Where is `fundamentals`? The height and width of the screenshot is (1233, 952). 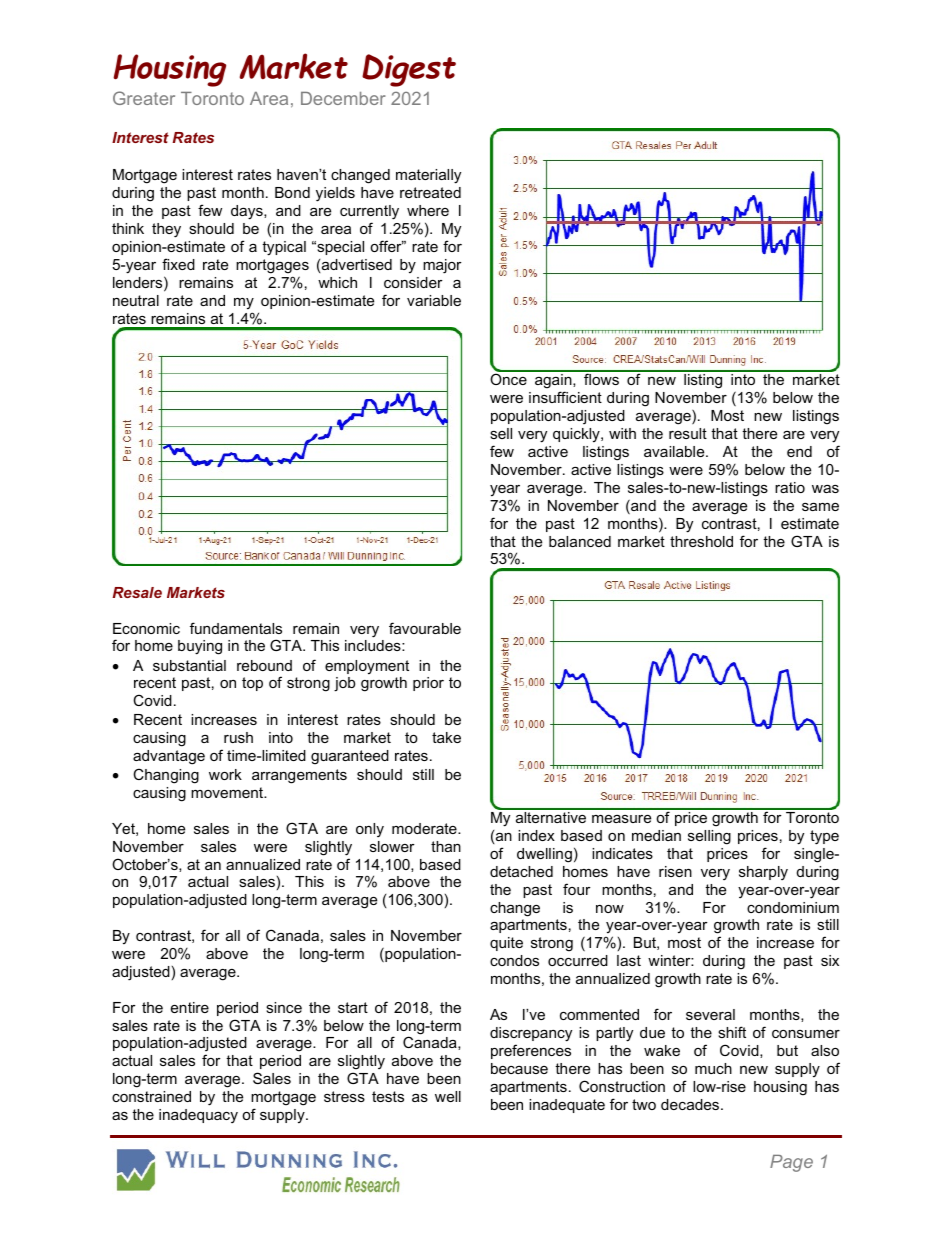
fundamentals is located at coordinates (236, 628).
